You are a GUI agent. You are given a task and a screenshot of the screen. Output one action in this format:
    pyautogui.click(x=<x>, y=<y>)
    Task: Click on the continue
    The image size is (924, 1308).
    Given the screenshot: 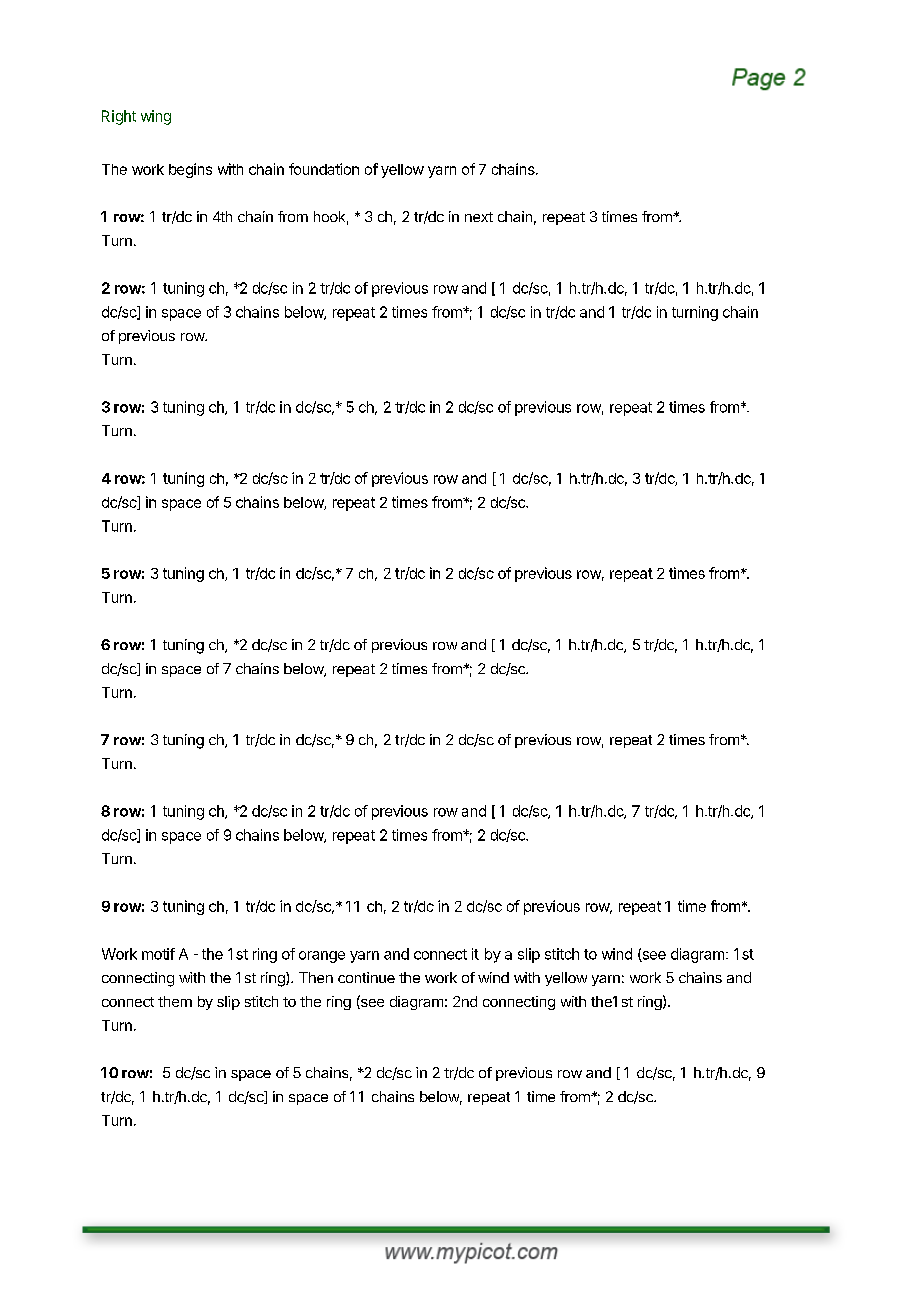 What is the action you would take?
    pyautogui.click(x=366, y=977)
